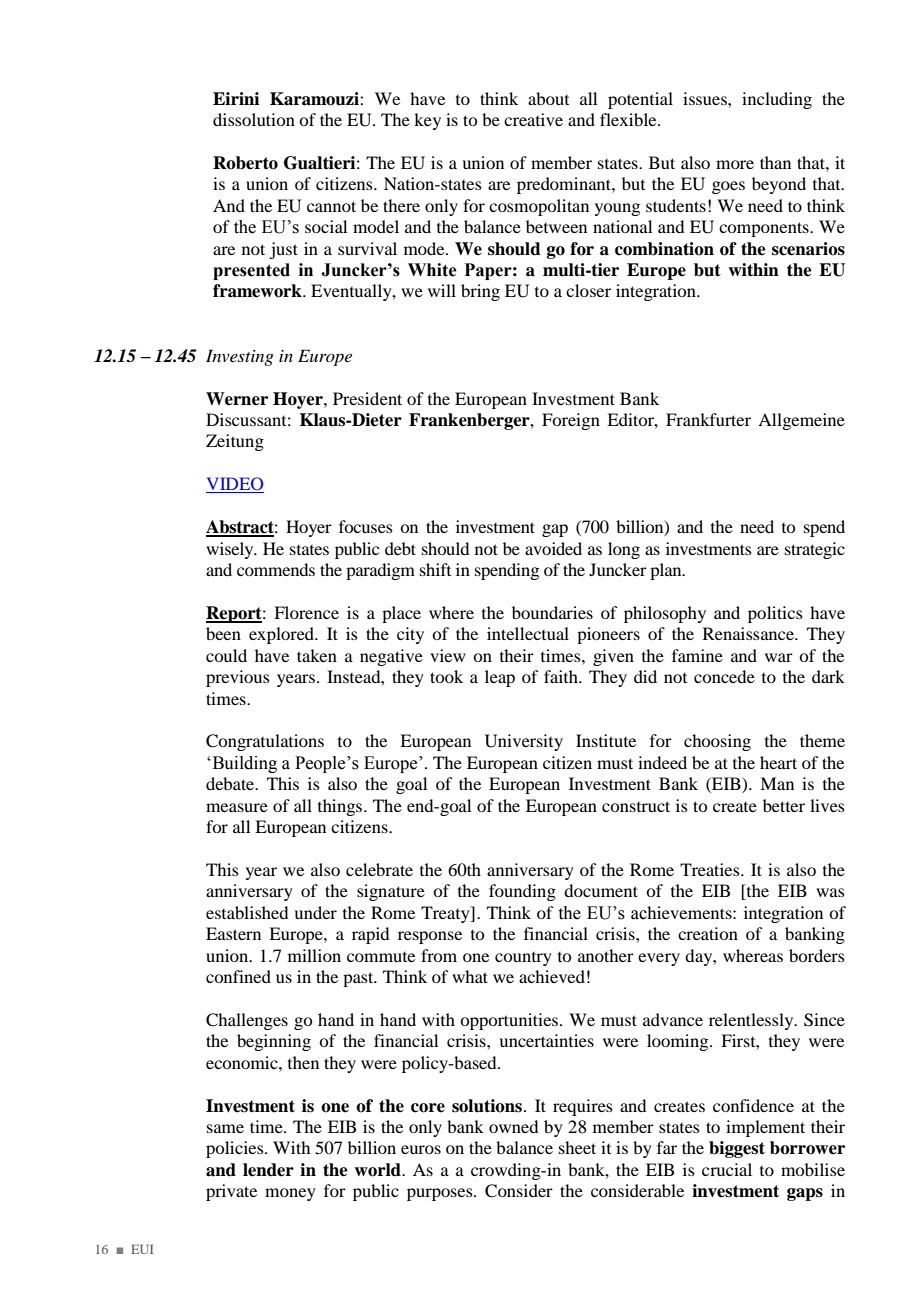 Image resolution: width=924 pixels, height=1307 pixels. I want to click on Werner, so click(237, 399).
